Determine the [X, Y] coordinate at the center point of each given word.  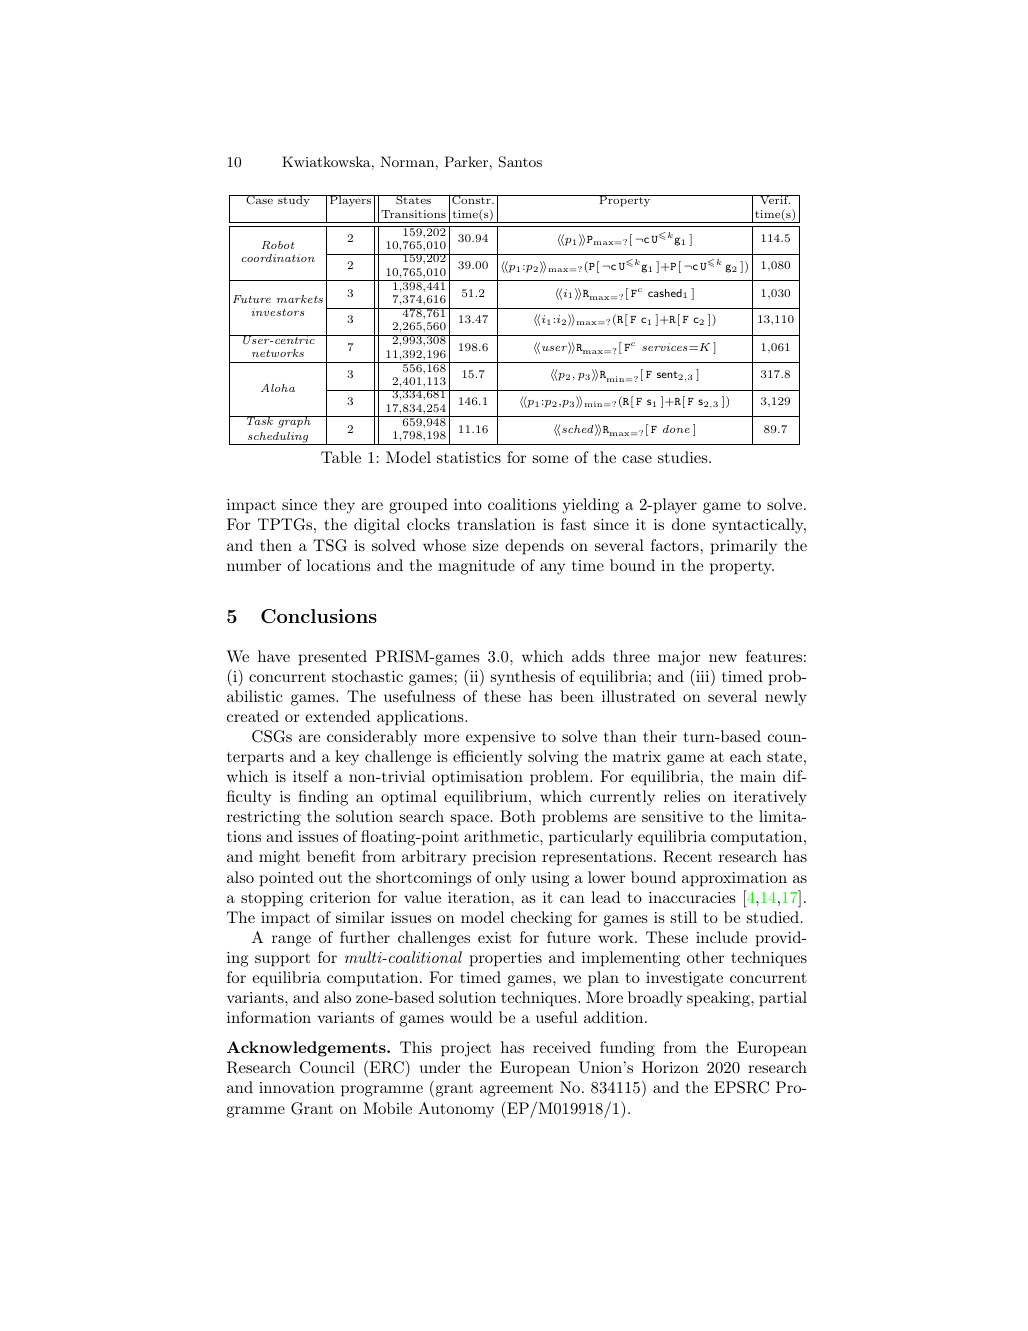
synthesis [522, 678]
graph [294, 422]
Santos [520, 162]
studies [684, 457]
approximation [734, 879]
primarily [744, 547]
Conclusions [319, 616]
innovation [297, 1087]
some [550, 459]
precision [504, 858]
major [679, 658]
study [294, 201]
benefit [331, 856]
